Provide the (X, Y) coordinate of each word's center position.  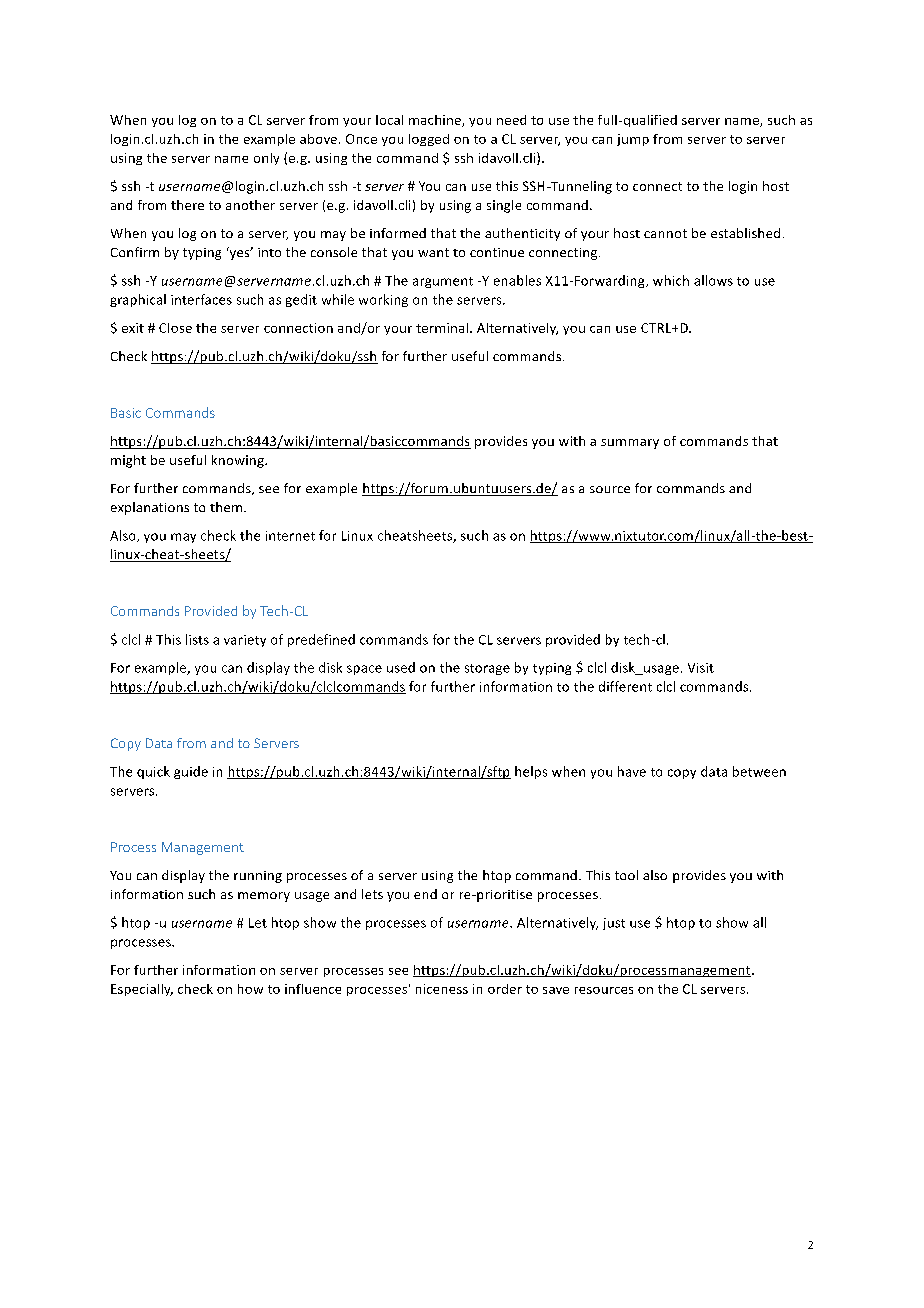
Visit (701, 668)
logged (429, 140)
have (632, 771)
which (671, 280)
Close (175, 328)
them (227, 507)
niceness (442, 989)
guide (191, 772)
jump (633, 140)
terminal (443, 328)
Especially (142, 990)
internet (290, 536)
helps (531, 772)
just (614, 924)
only (266, 159)
